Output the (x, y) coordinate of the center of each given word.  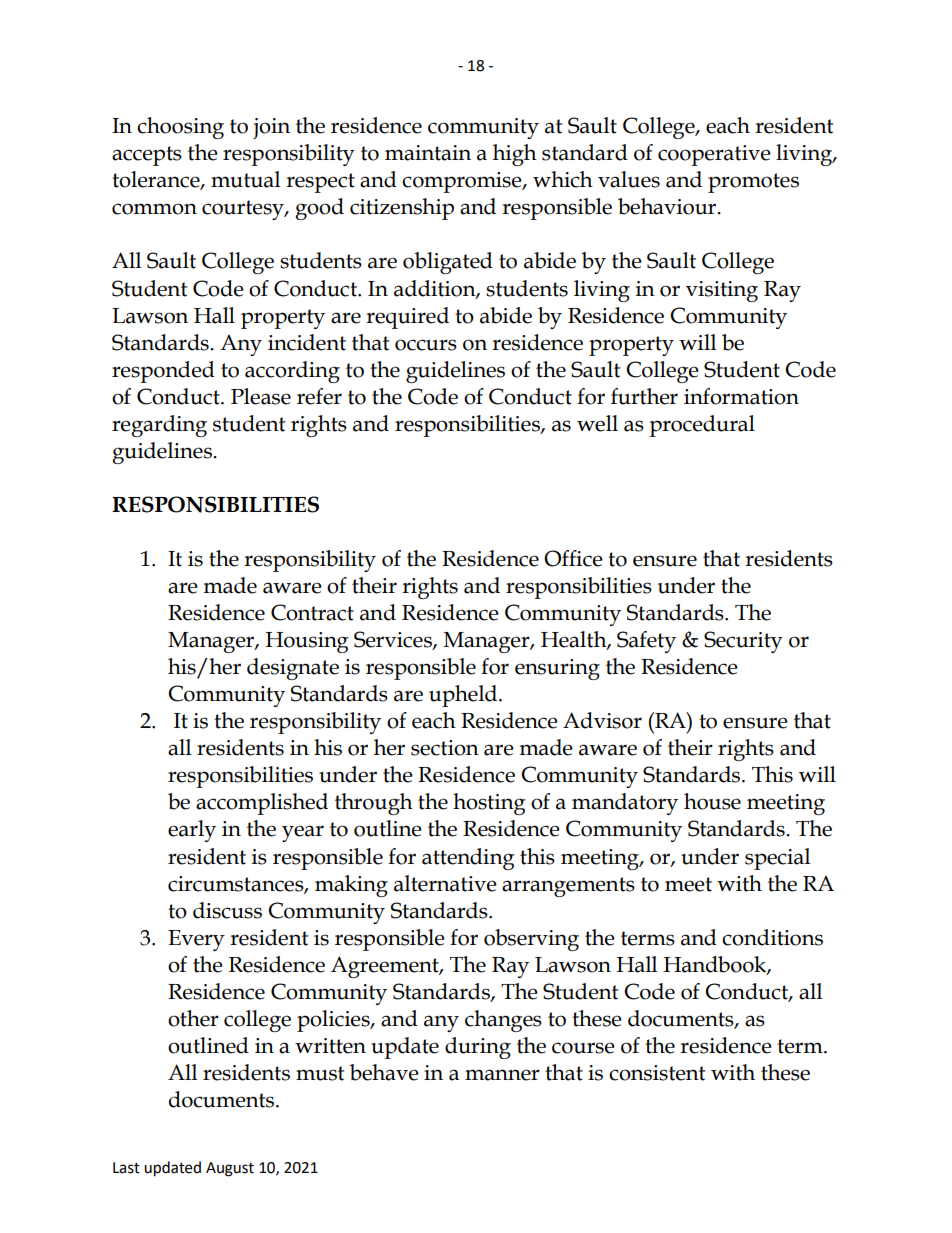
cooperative (714, 155)
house (712, 801)
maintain (428, 153)
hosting (489, 804)
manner (502, 1075)
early (192, 831)
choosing (180, 128)
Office (573, 558)
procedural (702, 426)
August (230, 1169)
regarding (159, 426)
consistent (657, 1073)
